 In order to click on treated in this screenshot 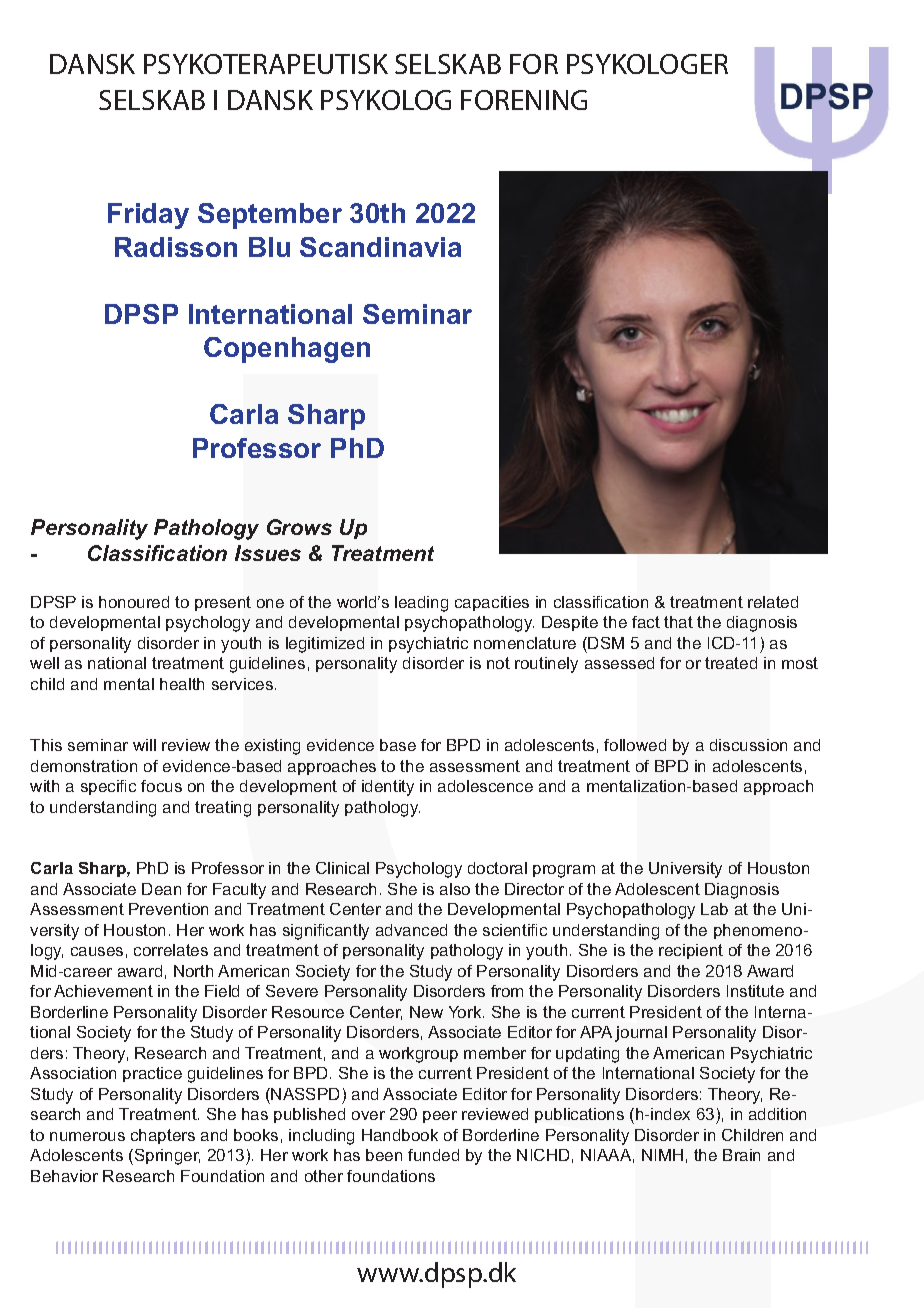, I will do `click(731, 663)`.
